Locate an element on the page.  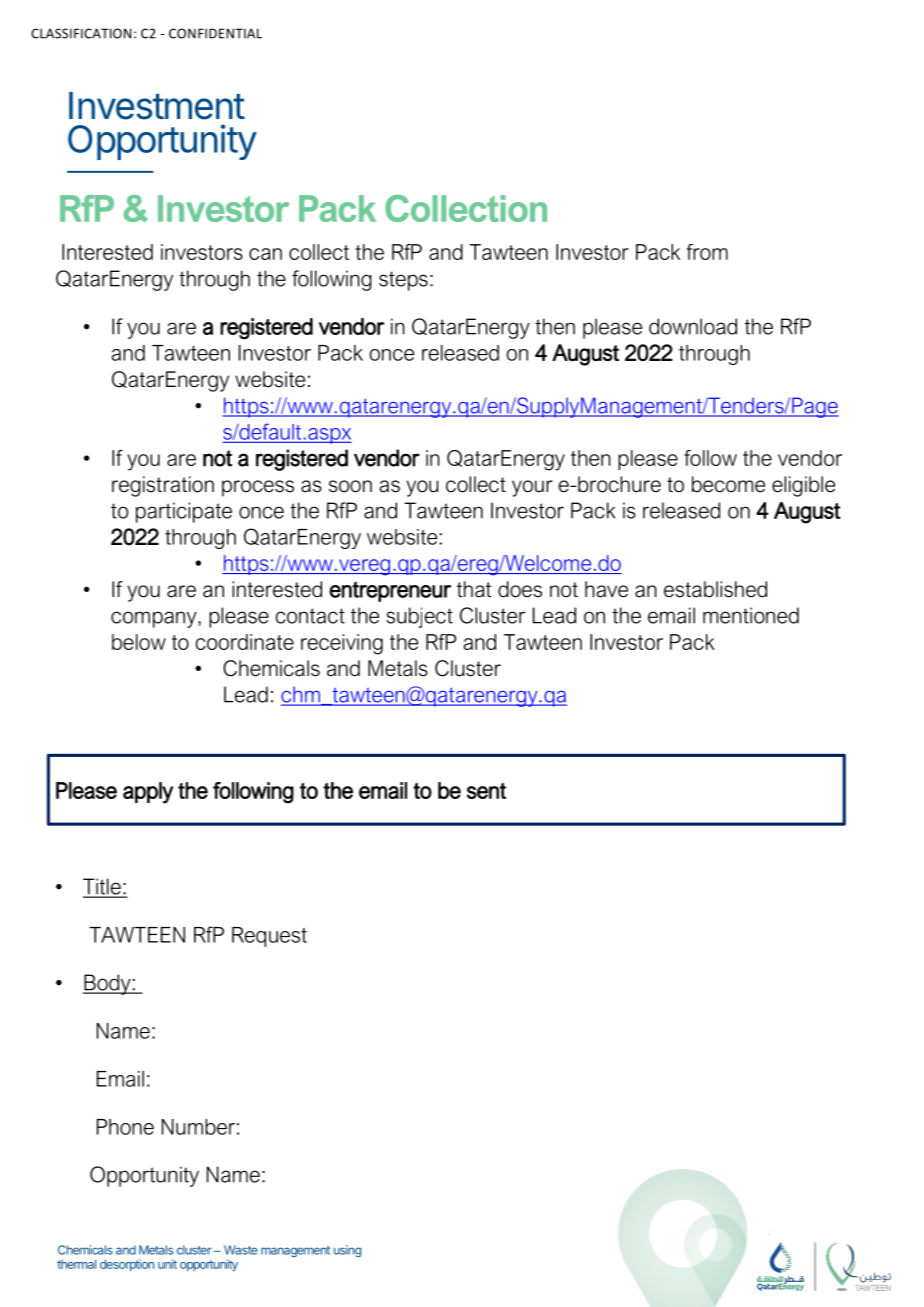
Investment is located at coordinates (157, 106).
